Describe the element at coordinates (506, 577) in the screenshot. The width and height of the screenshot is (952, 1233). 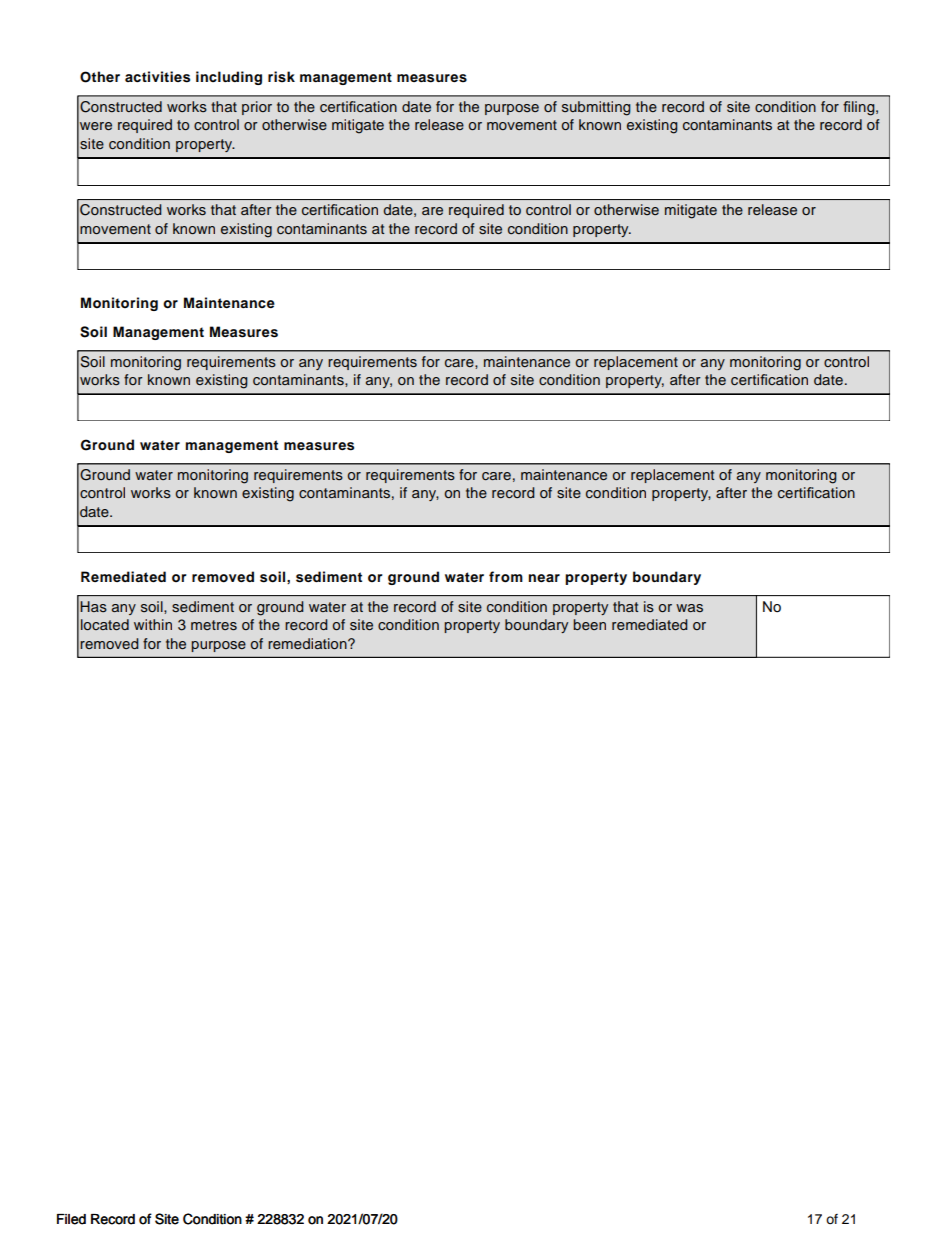
I see `from` at that location.
